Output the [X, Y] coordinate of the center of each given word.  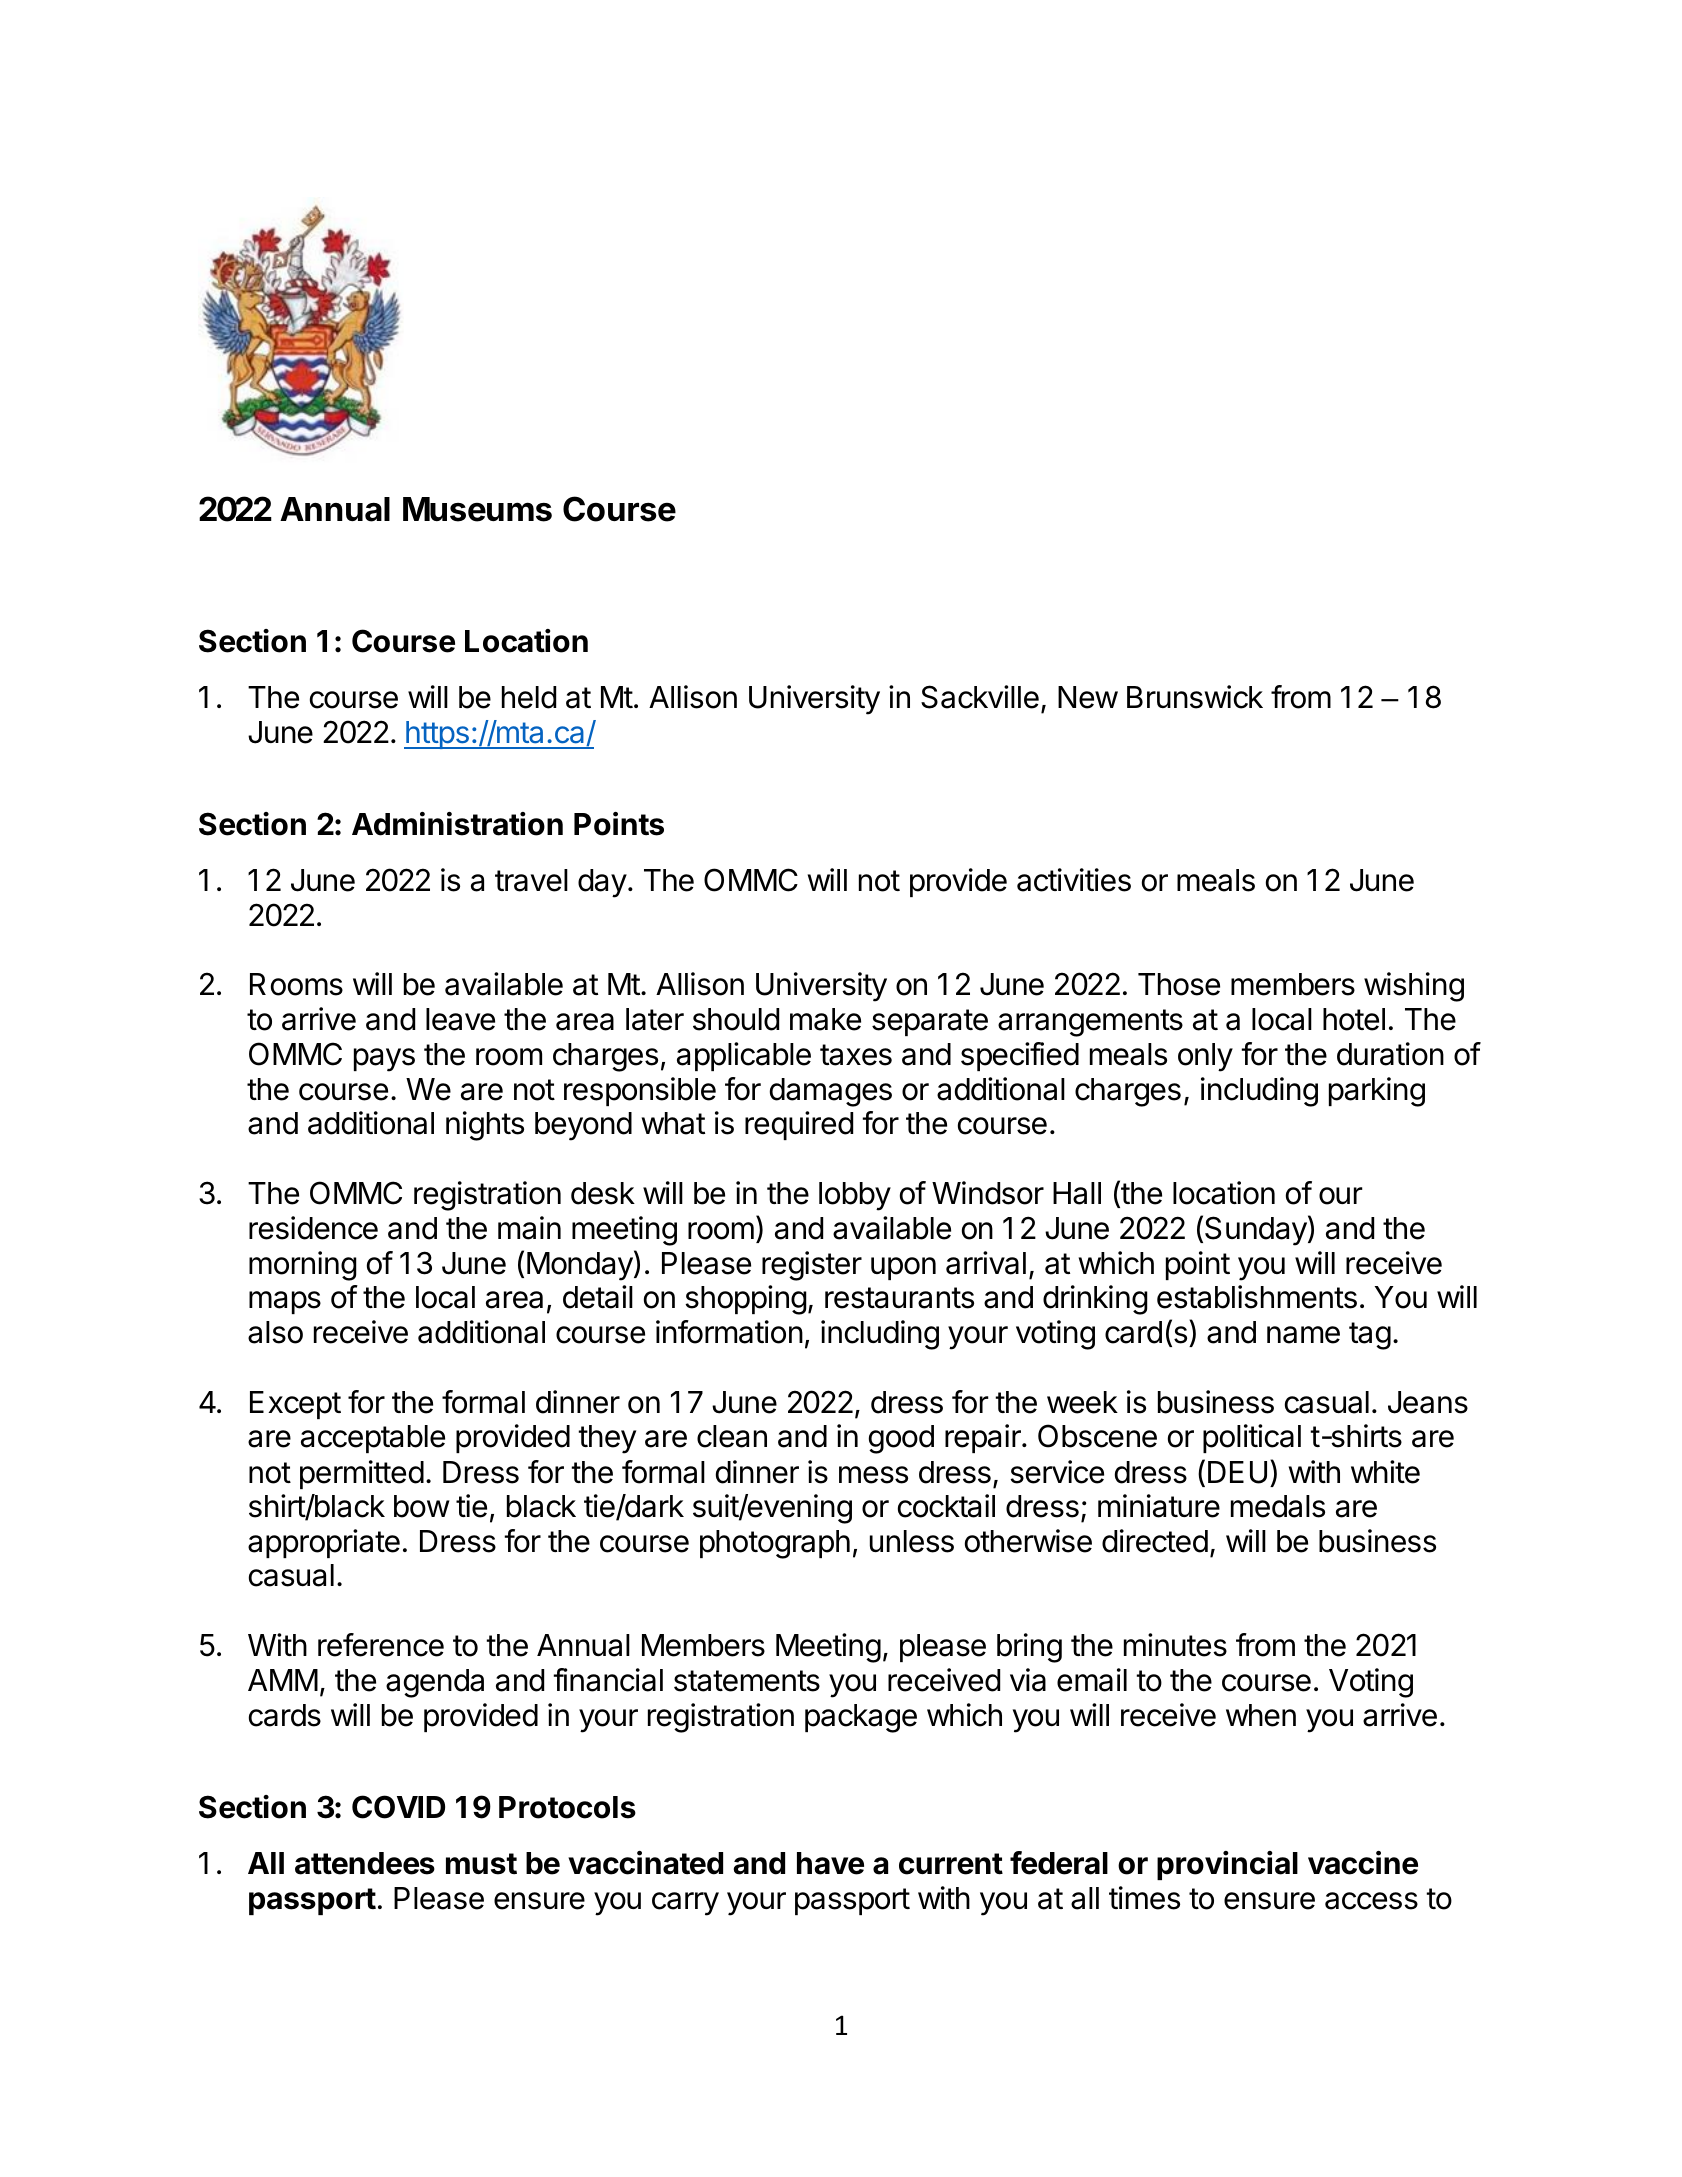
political [1252, 1438]
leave [460, 1019]
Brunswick [1195, 697]
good [901, 1439]
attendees [365, 1863]
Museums [477, 509]
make [825, 1019]
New [1088, 697]
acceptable [373, 1439]
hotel [1354, 1019]
